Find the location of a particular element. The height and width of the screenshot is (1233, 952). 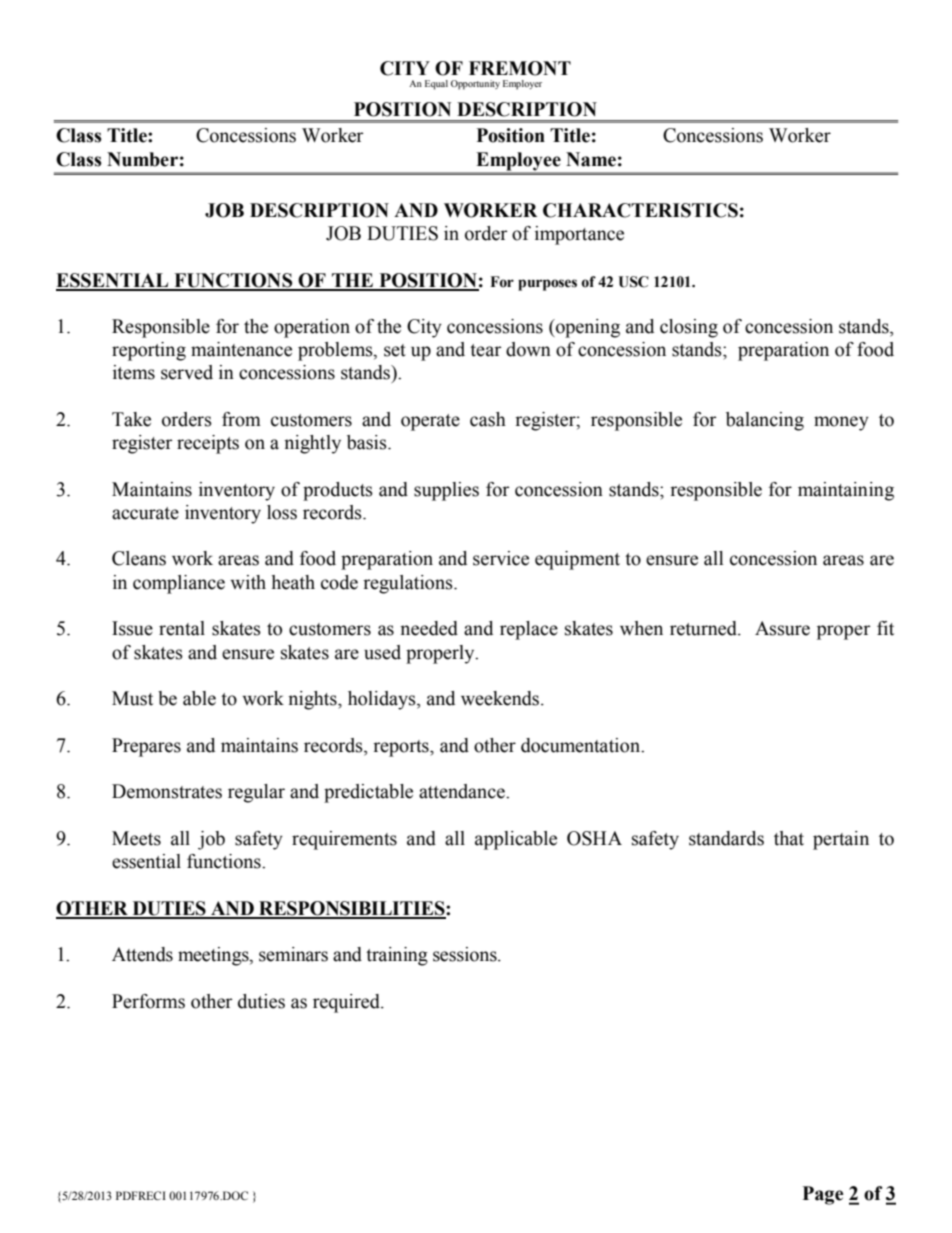

CHARACTERISTICS is located at coordinates (640, 210).
